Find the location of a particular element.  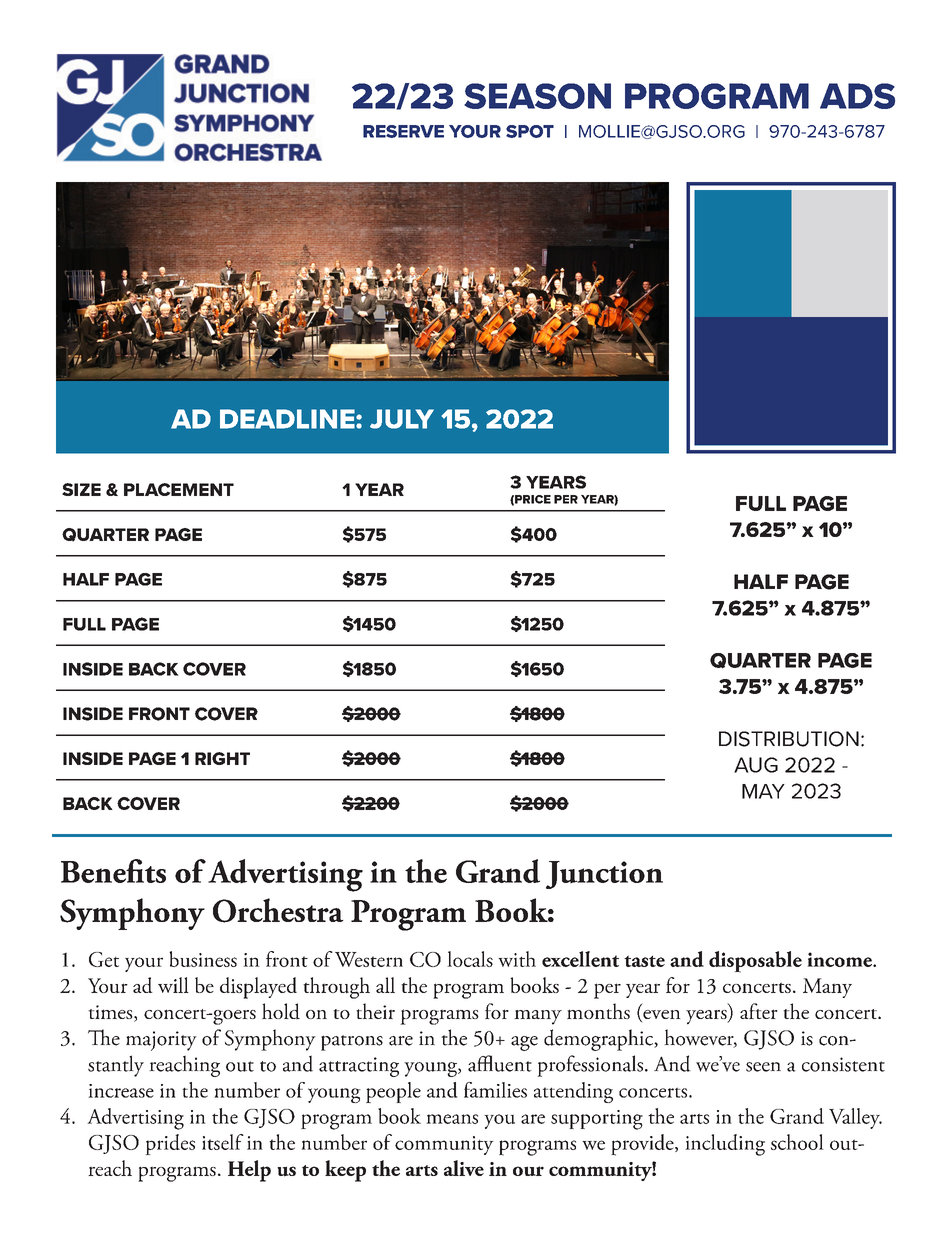

DISTRIBUTION is located at coordinates (789, 739).
